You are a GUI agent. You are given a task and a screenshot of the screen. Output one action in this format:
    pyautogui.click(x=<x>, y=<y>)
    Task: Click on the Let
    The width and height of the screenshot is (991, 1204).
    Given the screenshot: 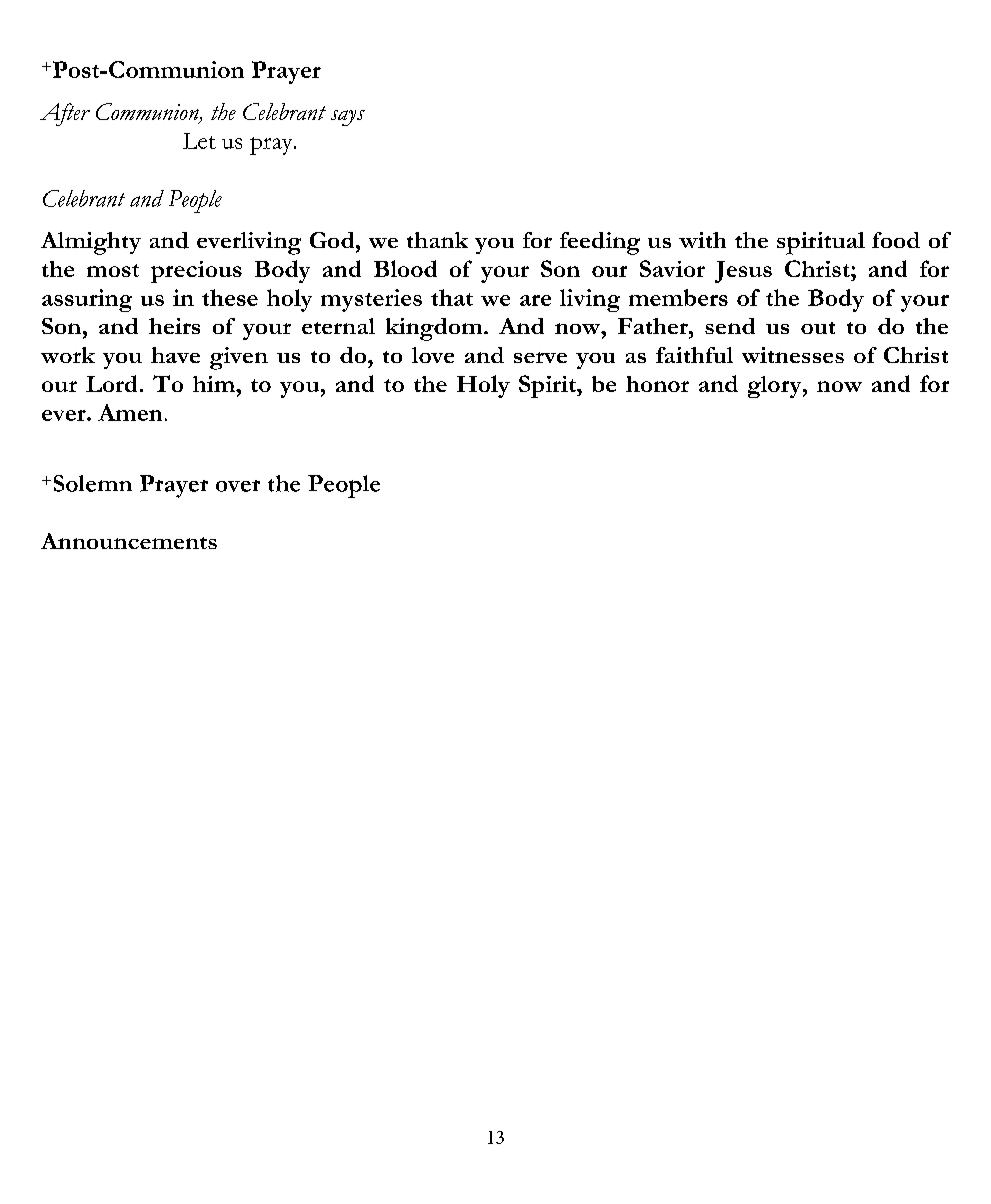 What is the action you would take?
    pyautogui.click(x=199, y=141)
